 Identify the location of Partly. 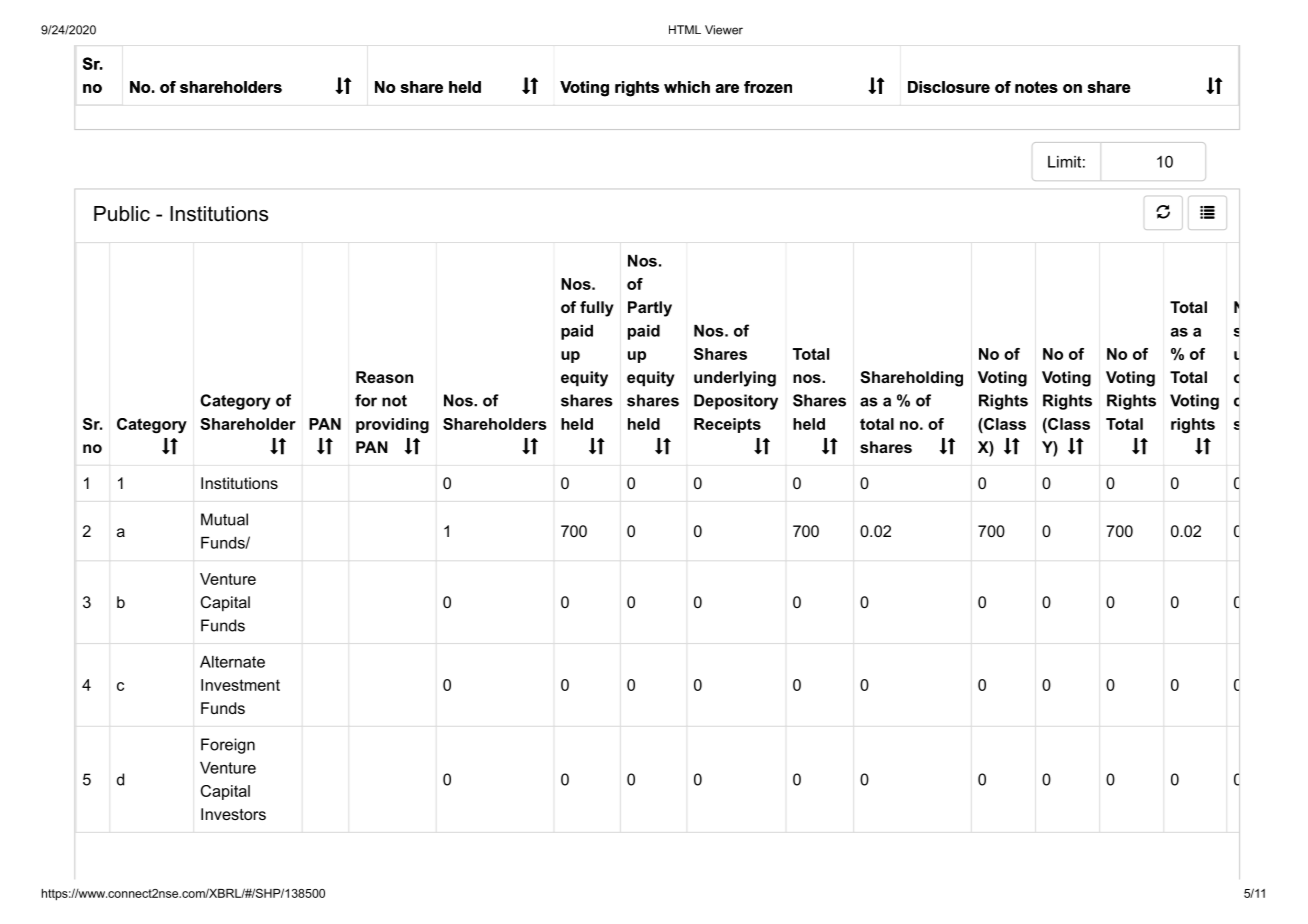
(650, 309).
